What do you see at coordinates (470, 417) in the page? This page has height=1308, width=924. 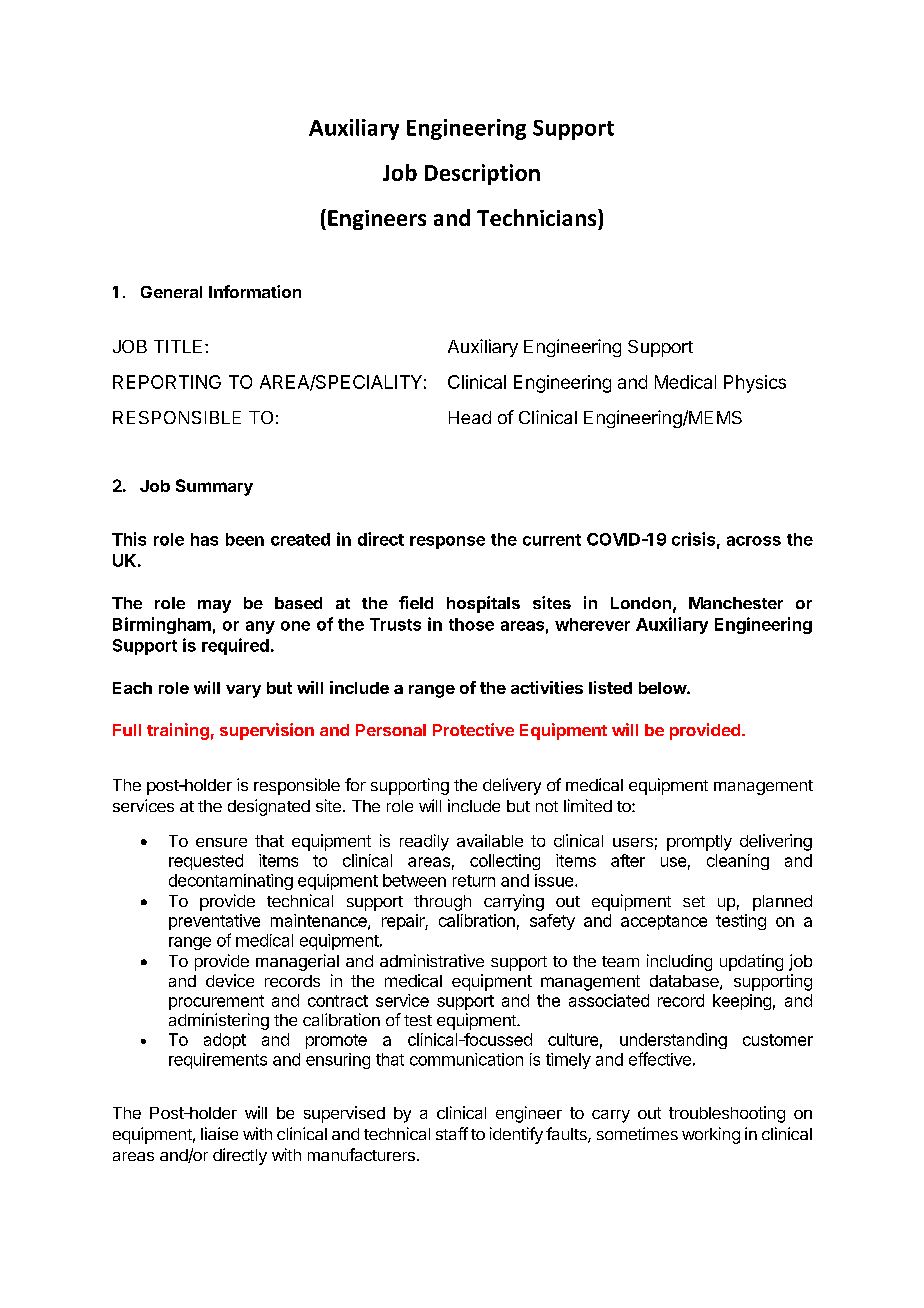 I see `Head` at bounding box center [470, 417].
